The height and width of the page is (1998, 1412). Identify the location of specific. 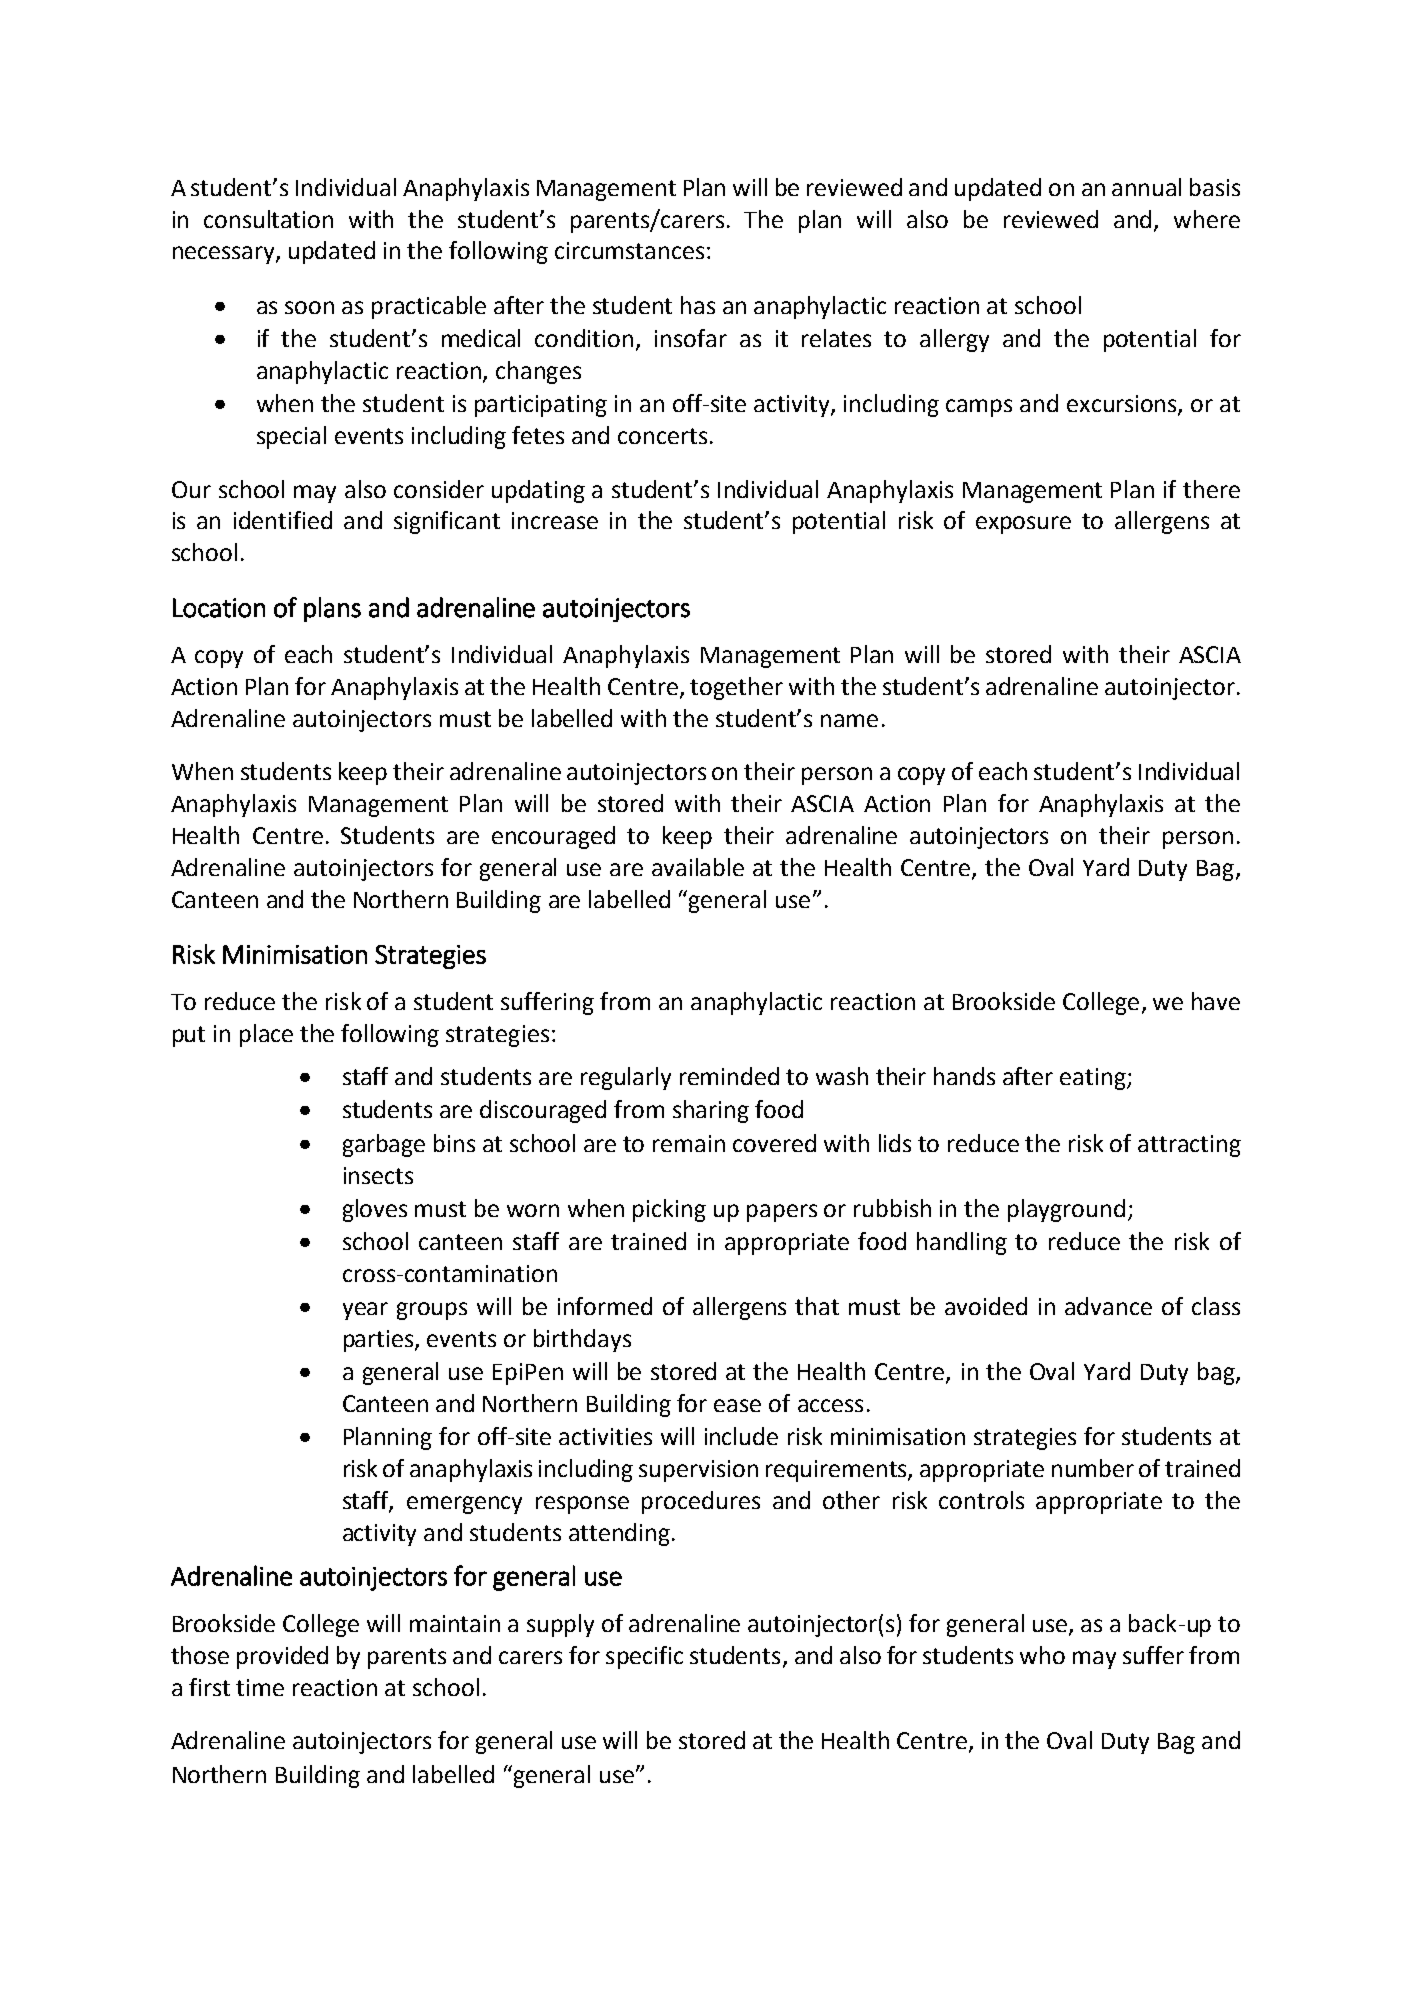
(644, 1657).
